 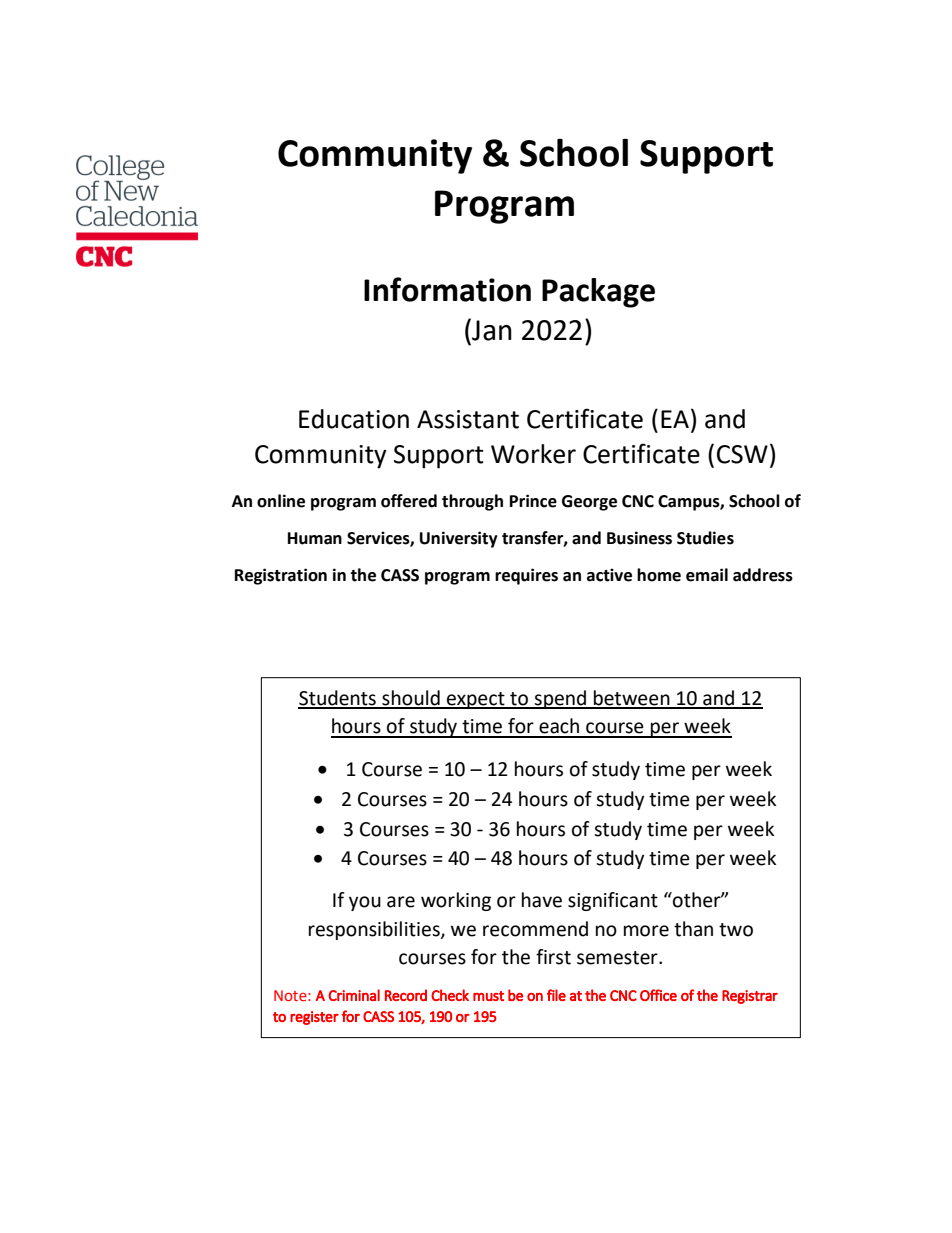 What do you see at coordinates (632, 699) in the page?
I see `between` at bounding box center [632, 699].
